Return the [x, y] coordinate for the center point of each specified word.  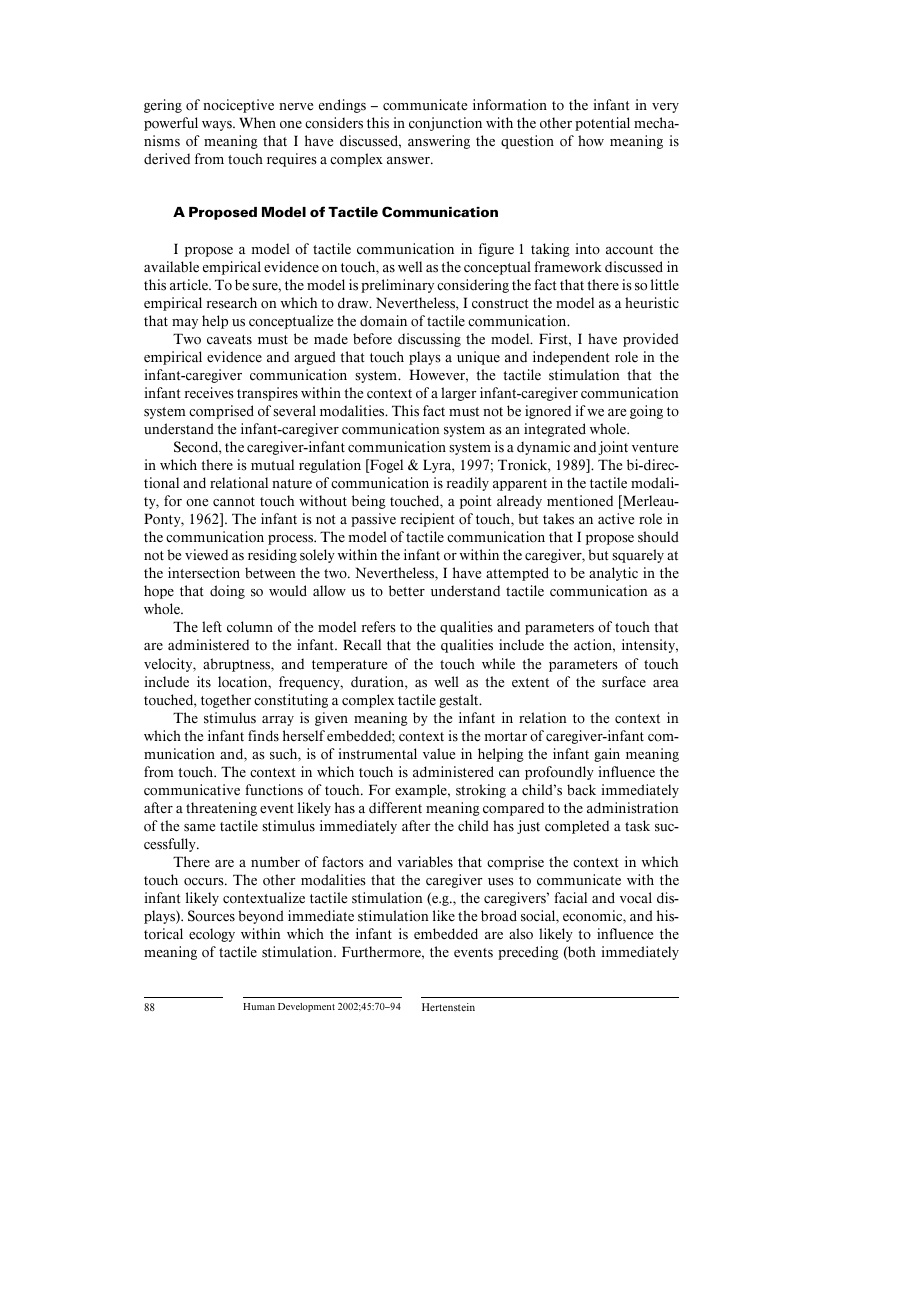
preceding [528, 953]
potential [602, 124]
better [407, 591]
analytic [613, 574]
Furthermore [382, 952]
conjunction [445, 124]
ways [218, 126]
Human [259, 1006]
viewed [206, 555]
